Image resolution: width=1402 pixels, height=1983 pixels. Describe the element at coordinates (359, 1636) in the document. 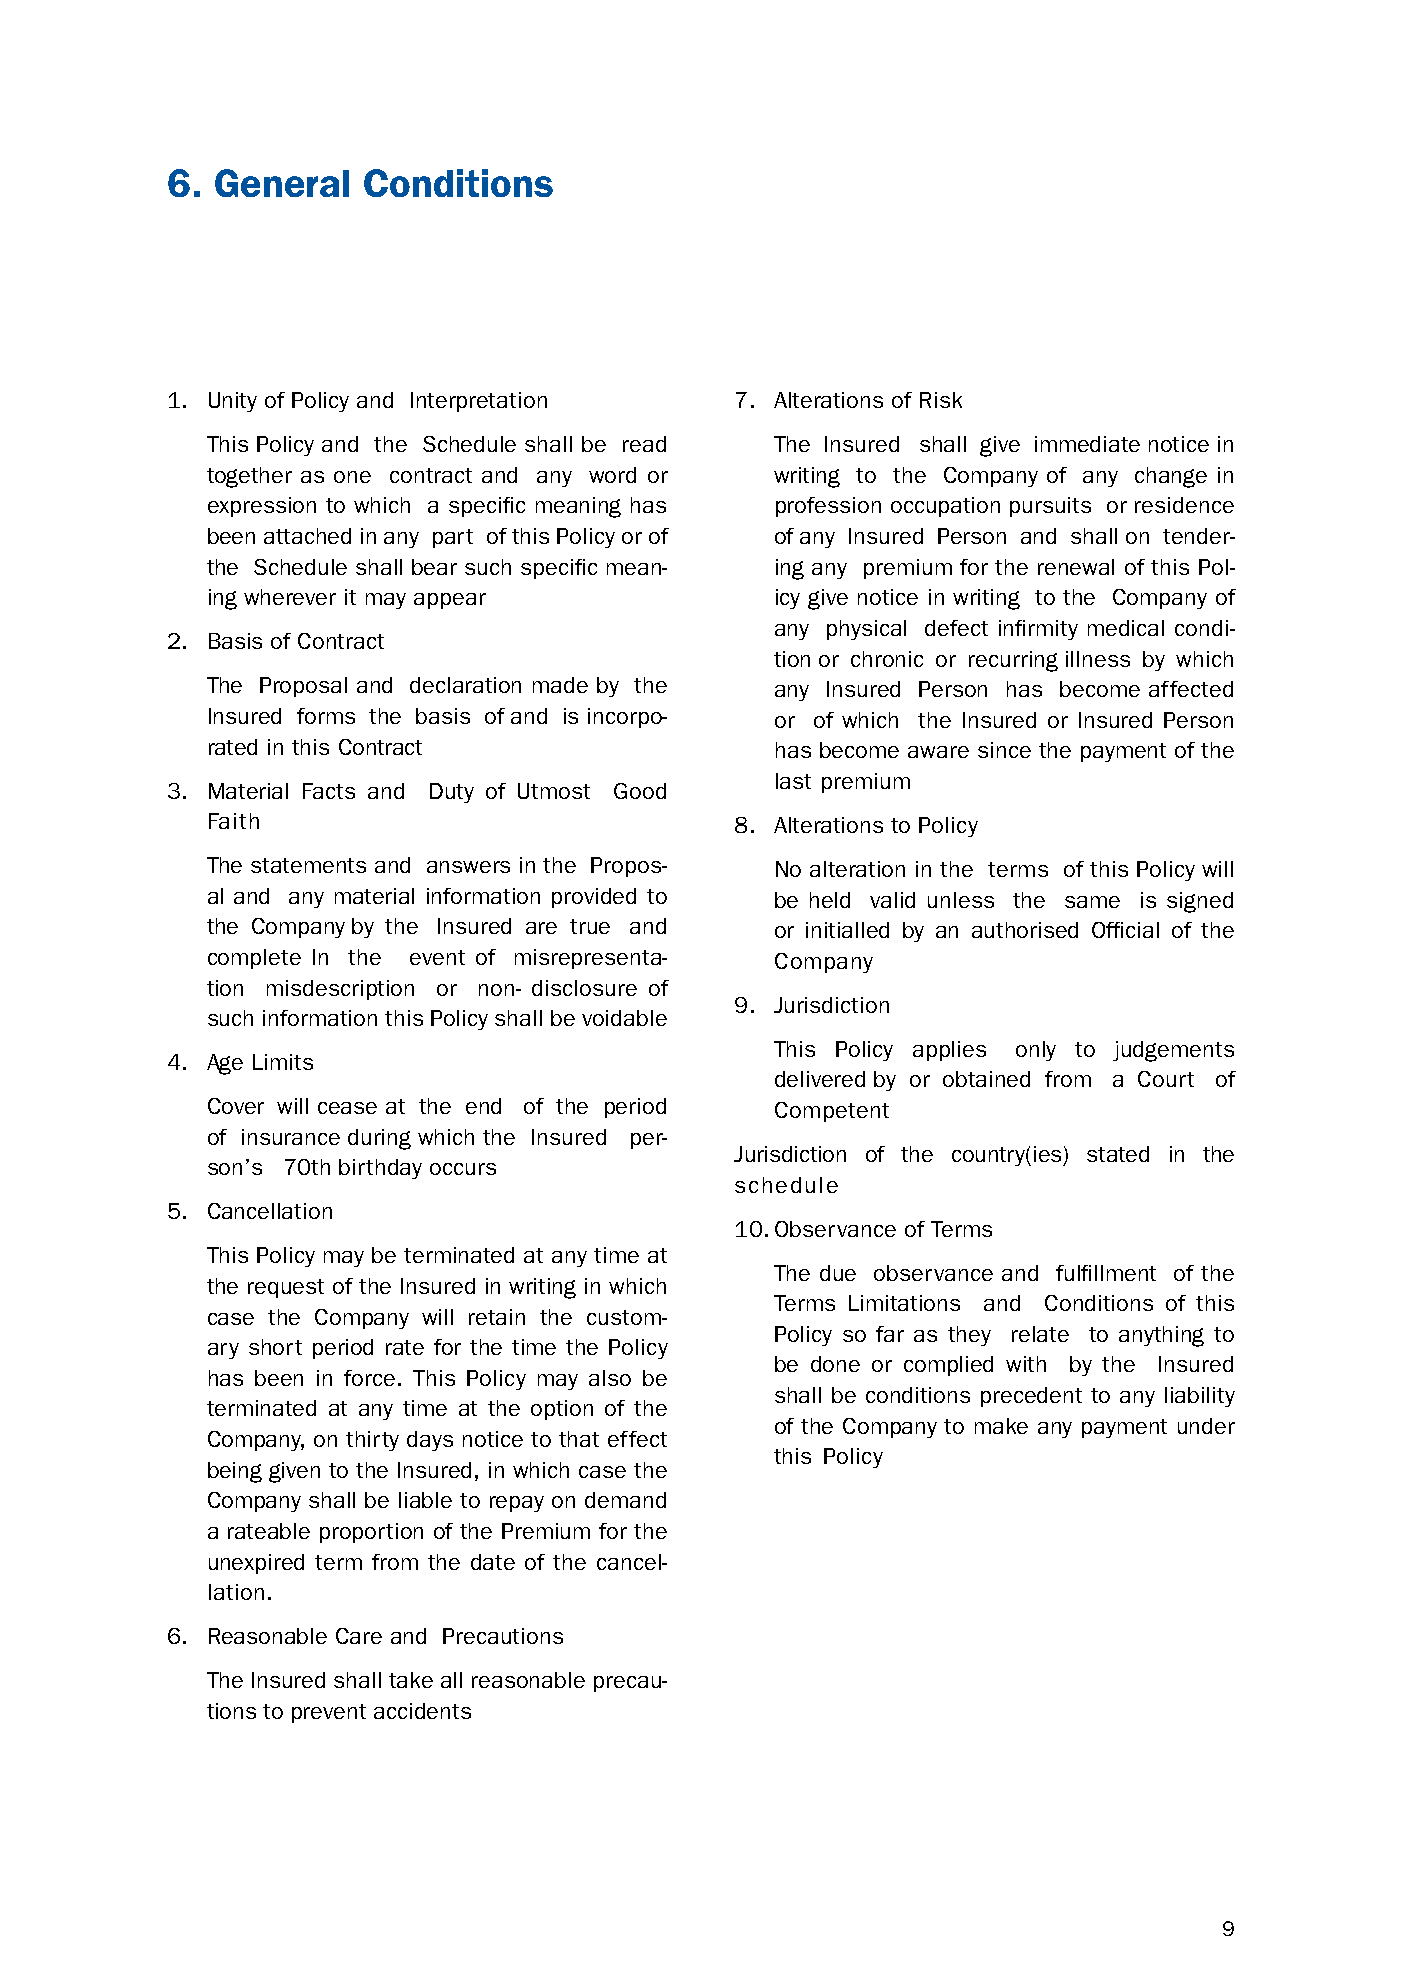

I see `Care` at that location.
